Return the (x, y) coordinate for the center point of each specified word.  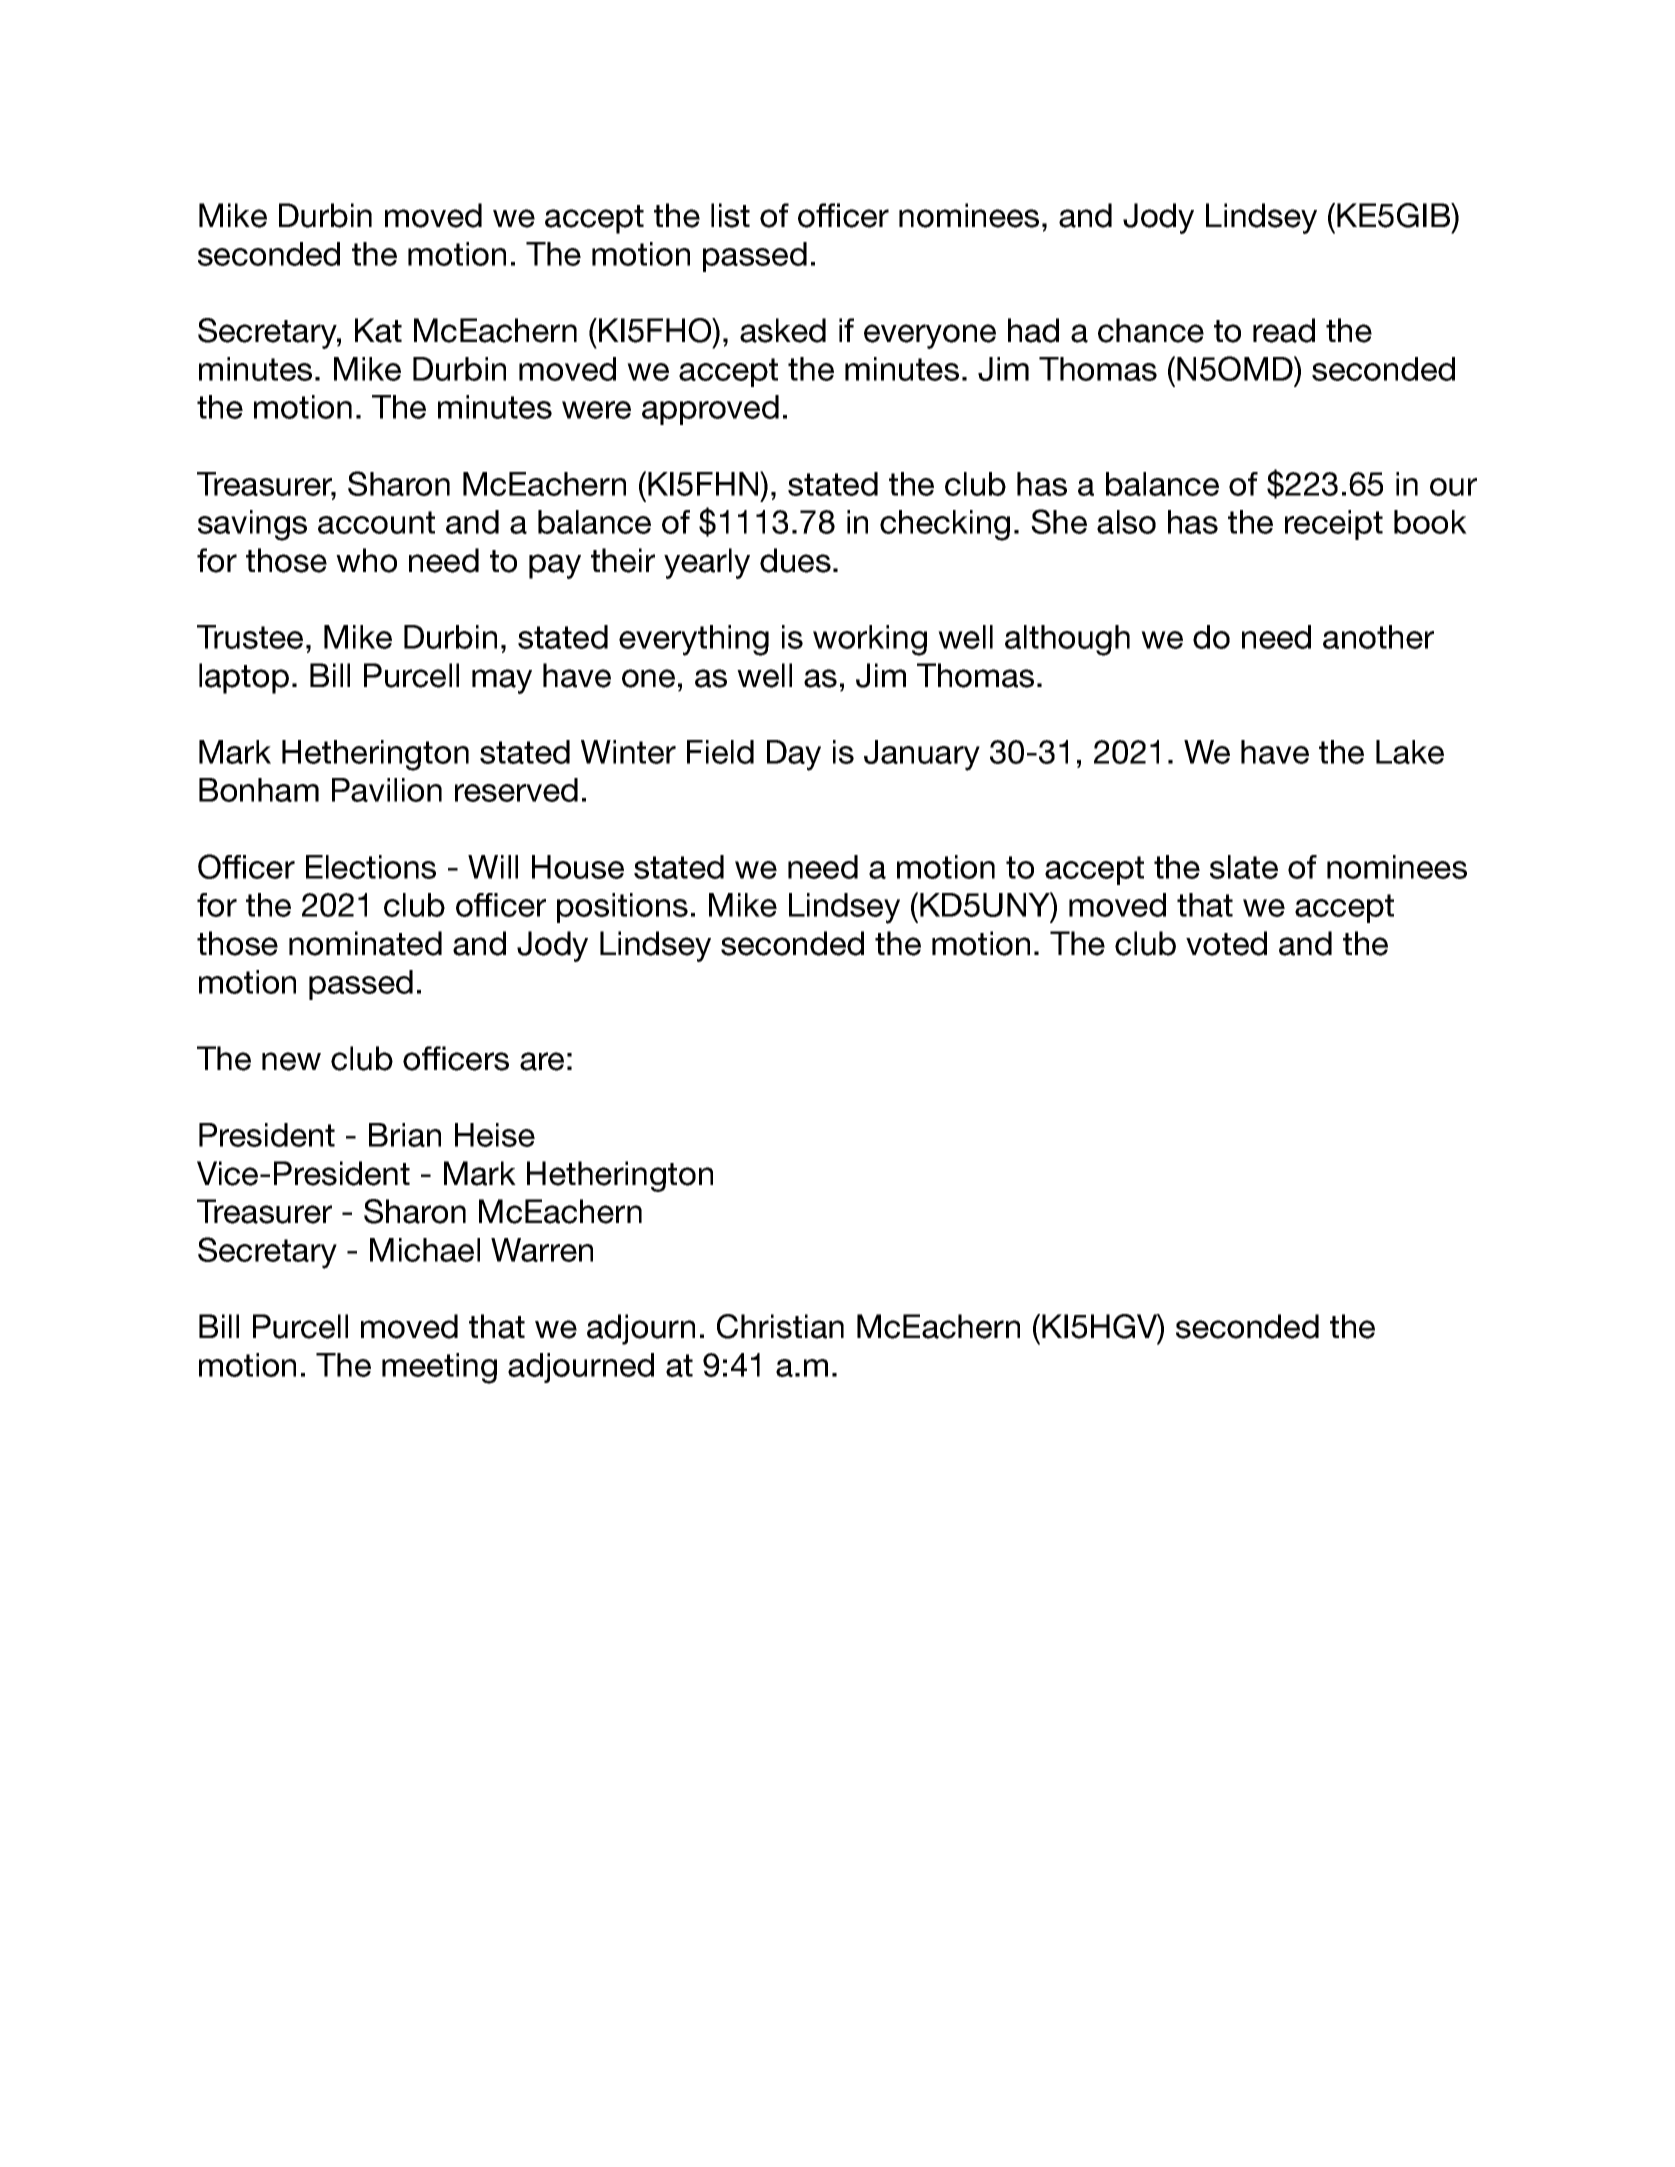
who (366, 560)
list (730, 215)
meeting (439, 1368)
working (870, 640)
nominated (365, 943)
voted (1226, 943)
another (1378, 637)
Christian (780, 1326)
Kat (378, 330)
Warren (542, 1250)
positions (622, 908)
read (1284, 330)
